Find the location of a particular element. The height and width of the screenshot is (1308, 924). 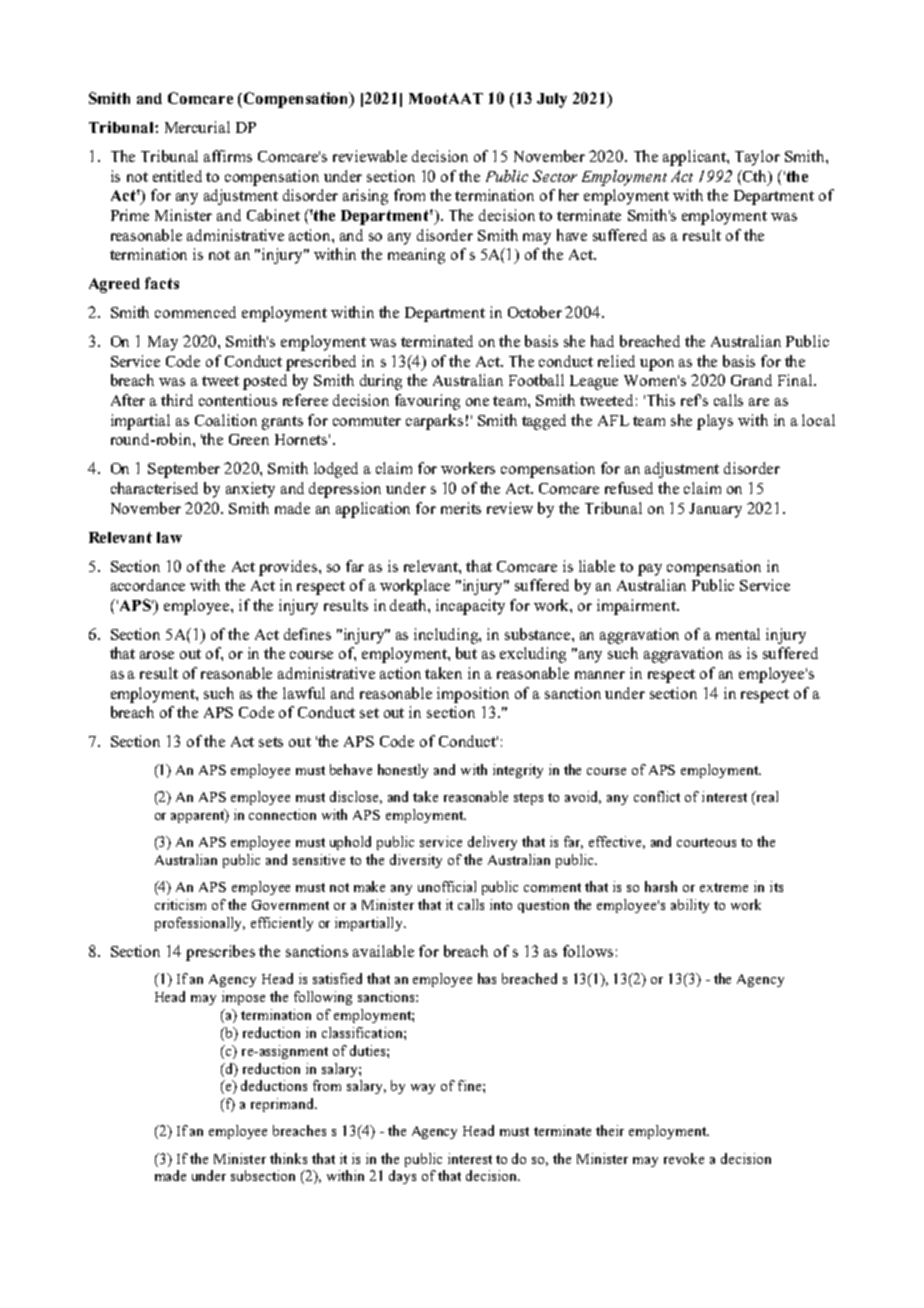

July is located at coordinates (552, 100).
